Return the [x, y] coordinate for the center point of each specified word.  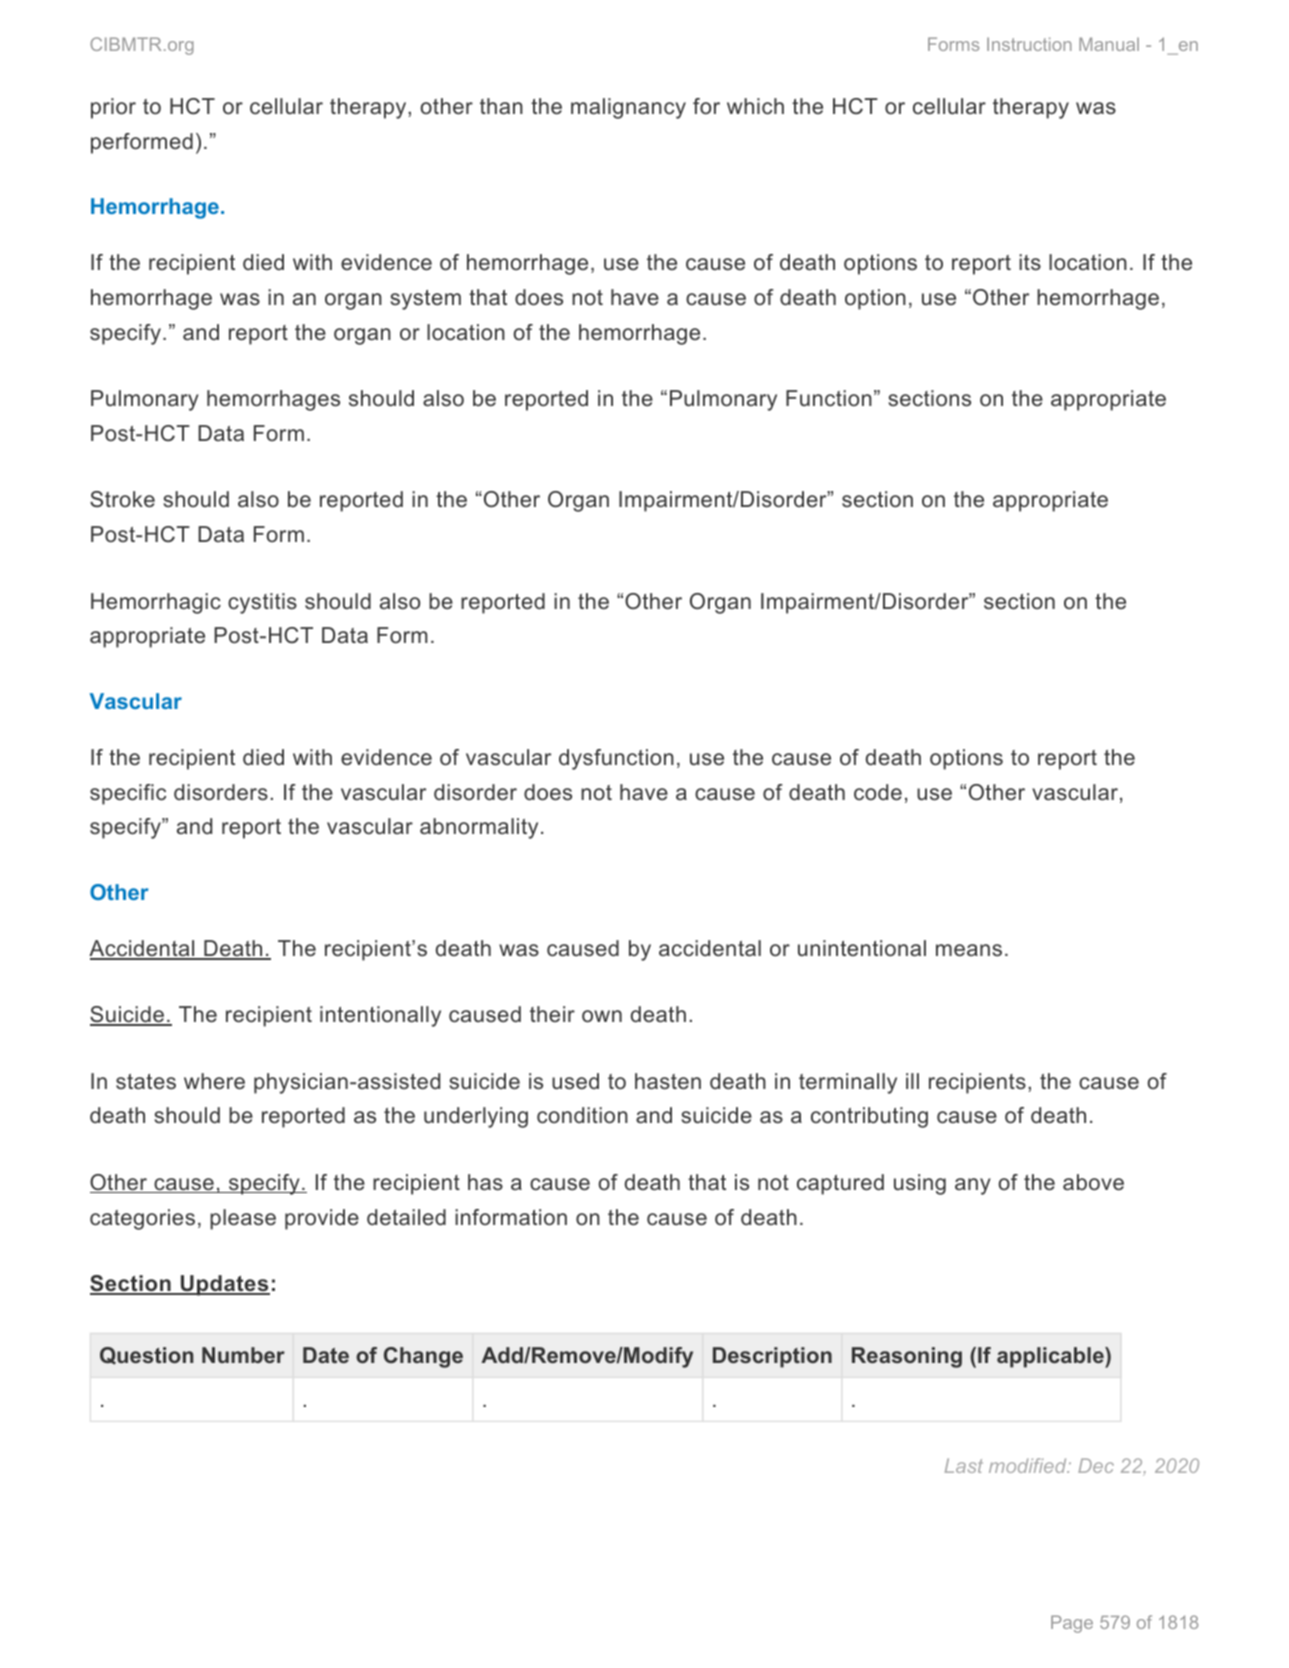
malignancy [628, 108]
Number [243, 1355]
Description [772, 1357]
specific [128, 794]
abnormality [479, 828]
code [878, 792]
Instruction [1029, 44]
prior [113, 108]
